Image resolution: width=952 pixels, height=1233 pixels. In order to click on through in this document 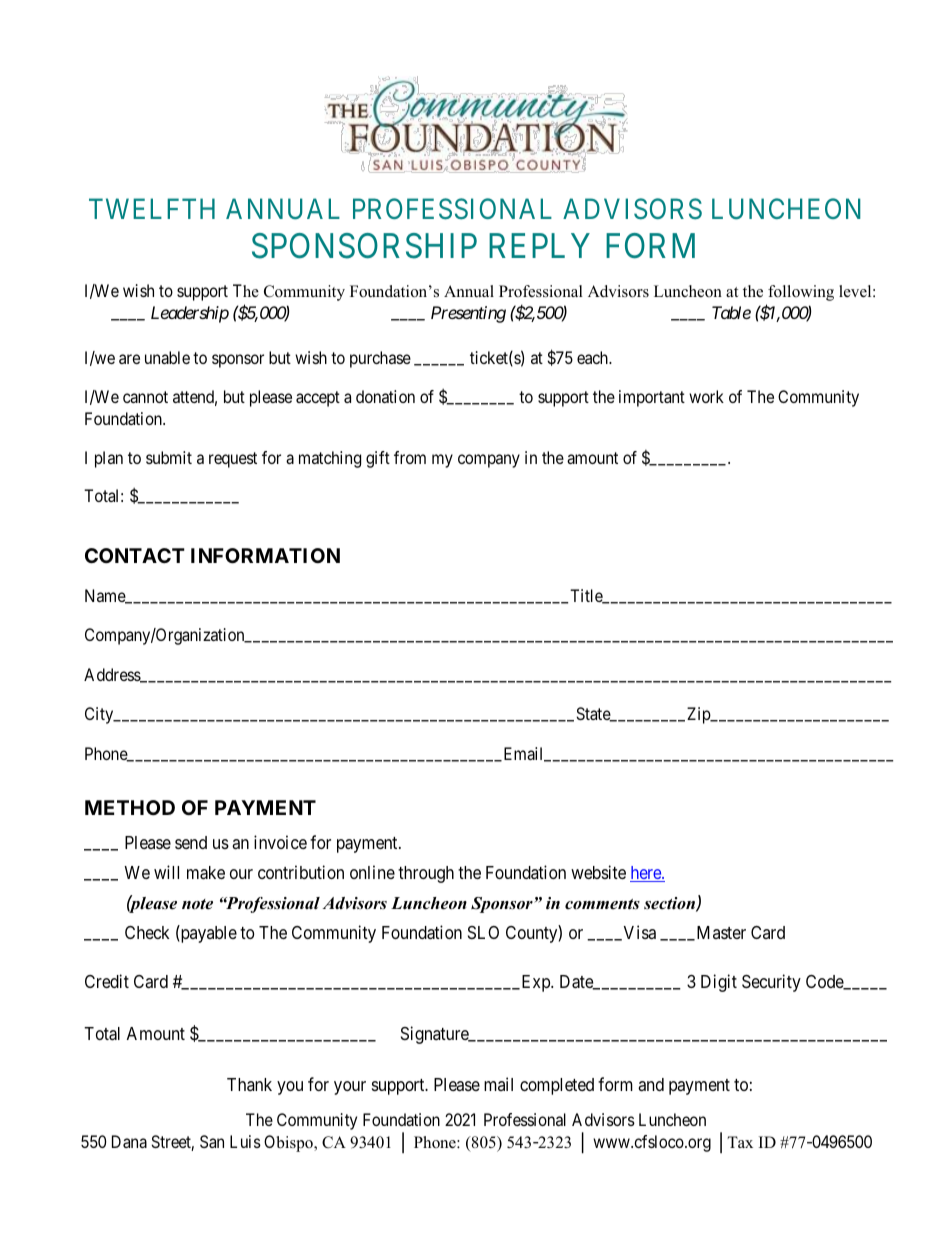, I will do `click(426, 874)`.
